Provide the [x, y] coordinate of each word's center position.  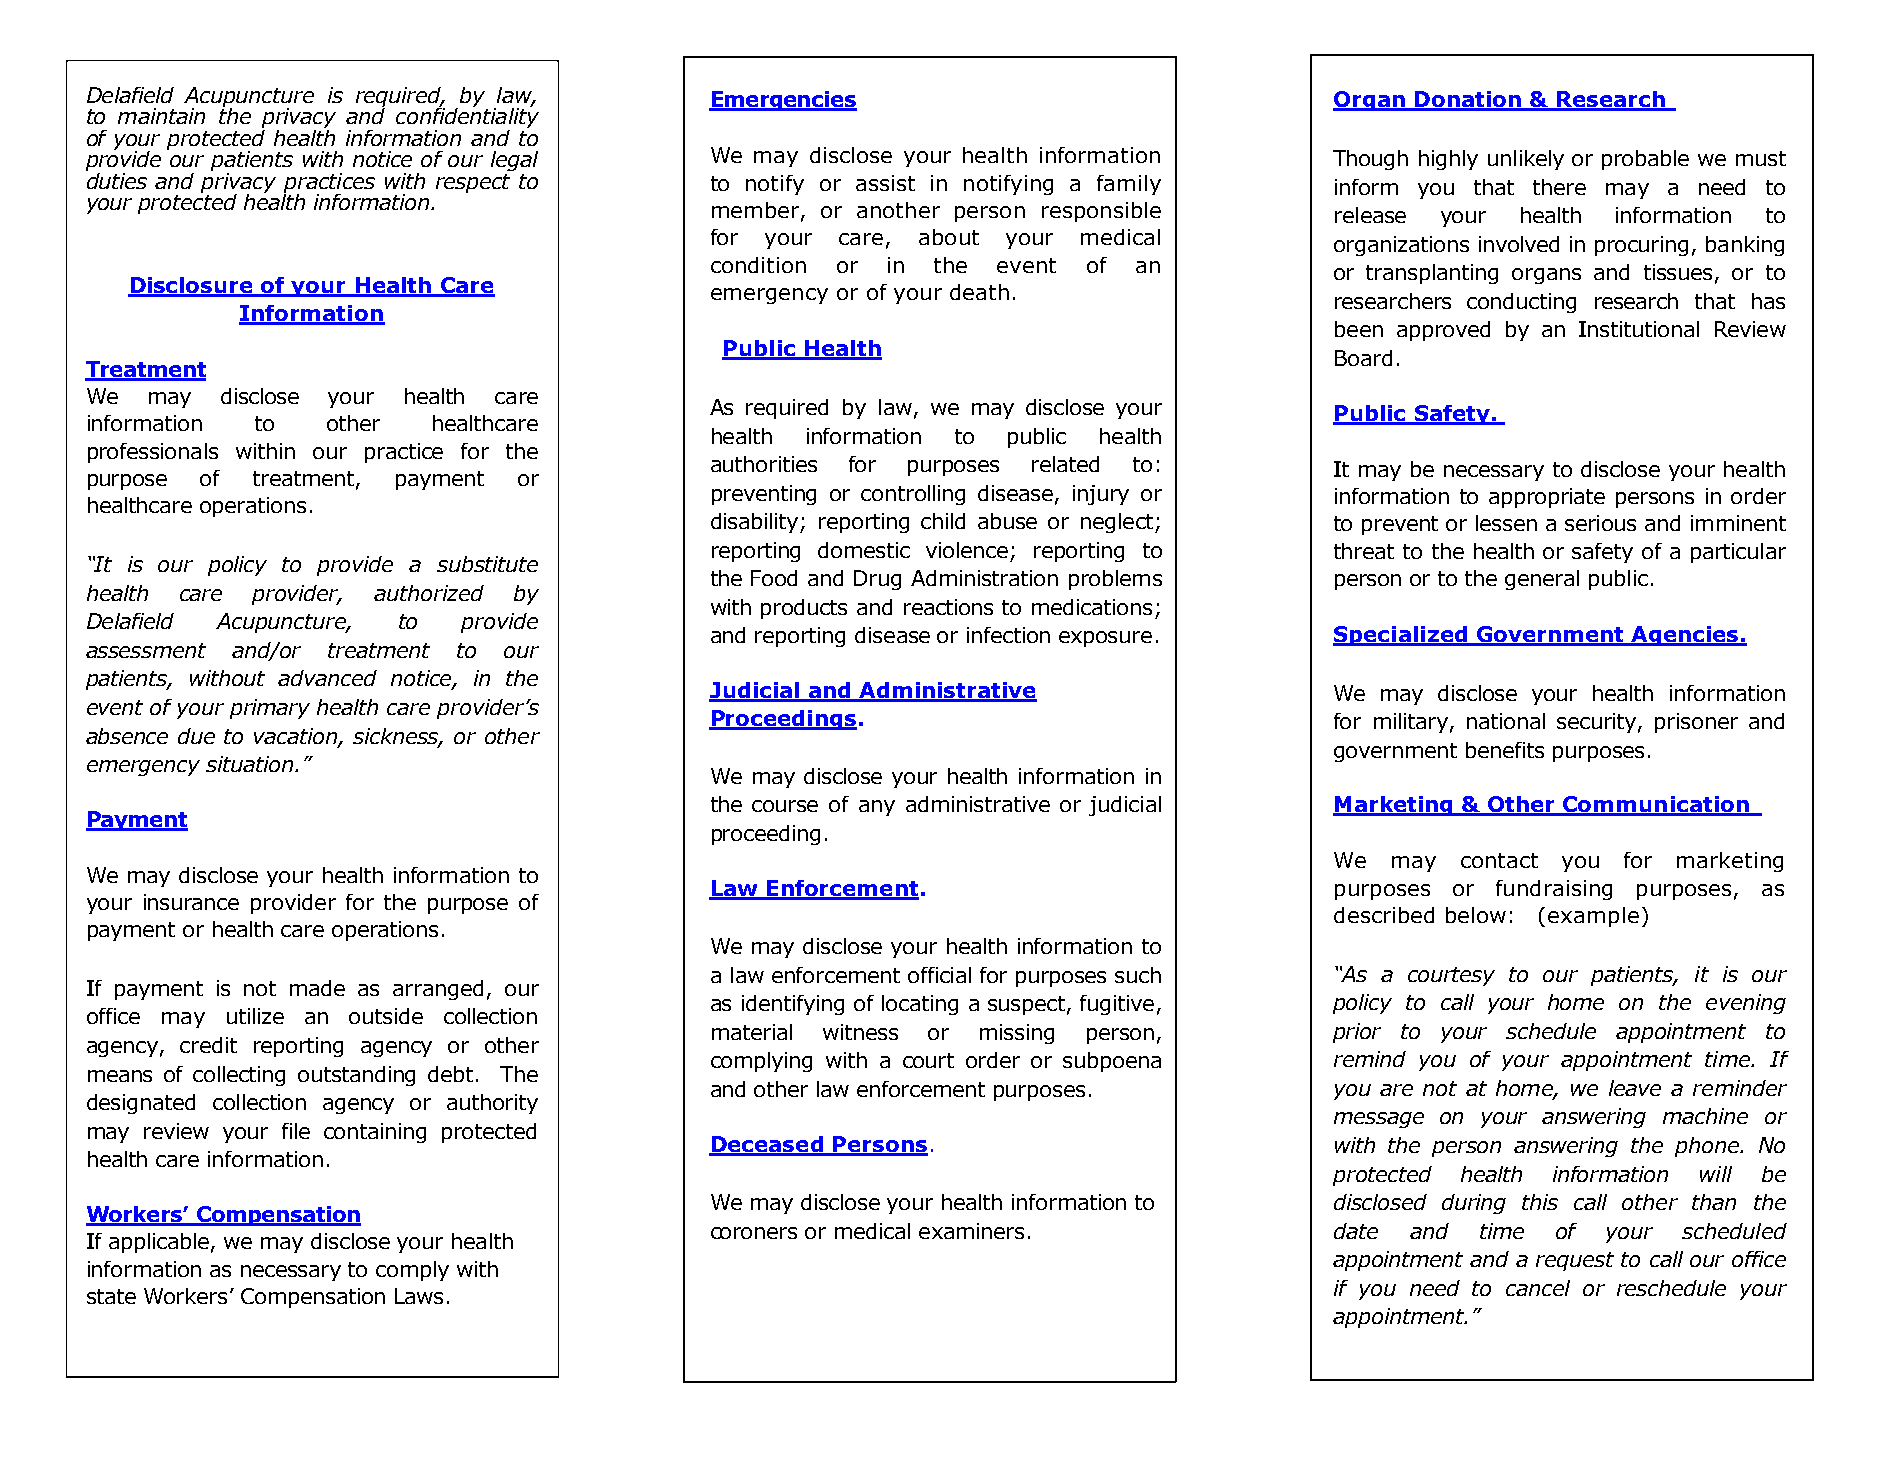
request [1575, 1261]
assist [885, 183]
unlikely [1526, 160]
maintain [161, 116]
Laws [419, 1296]
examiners [971, 1231]
